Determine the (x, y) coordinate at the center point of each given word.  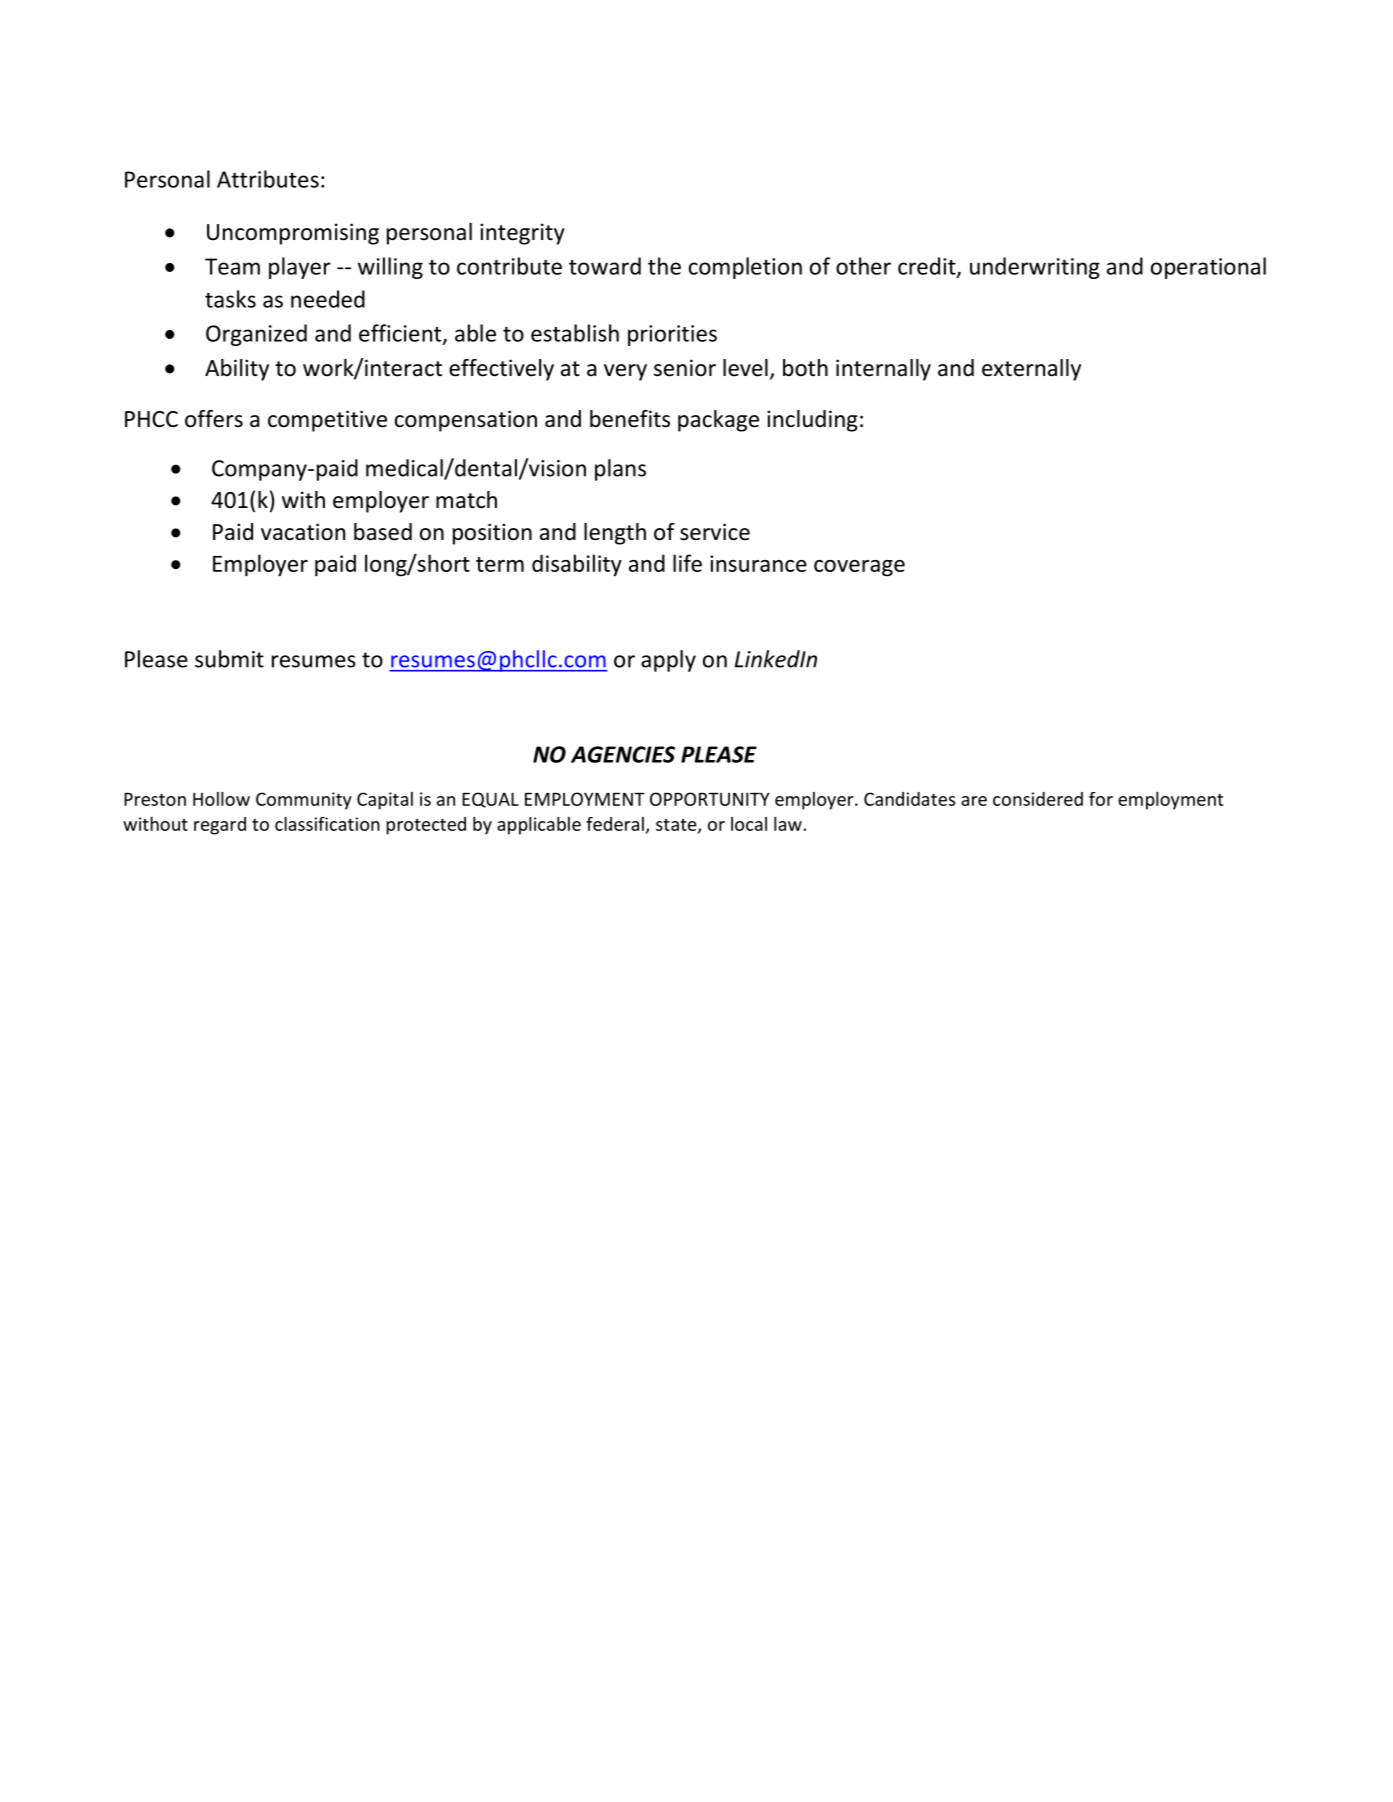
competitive (327, 421)
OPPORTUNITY (710, 799)
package (718, 421)
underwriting (1035, 268)
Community (304, 801)
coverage (859, 568)
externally (1031, 370)
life (687, 563)
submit (229, 659)
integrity (522, 234)
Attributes (268, 179)
